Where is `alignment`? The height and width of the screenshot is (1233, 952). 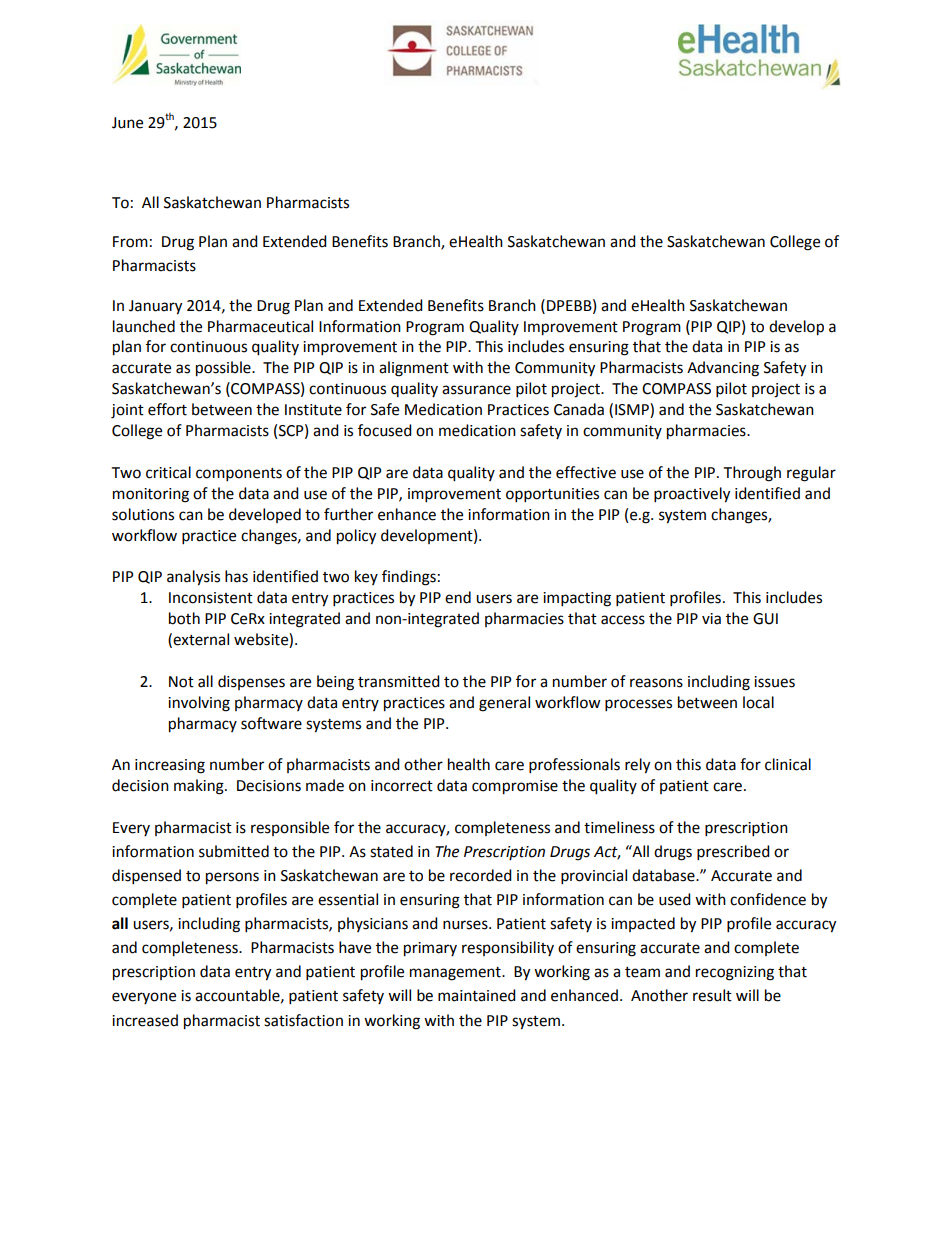
alignment is located at coordinates (414, 369).
